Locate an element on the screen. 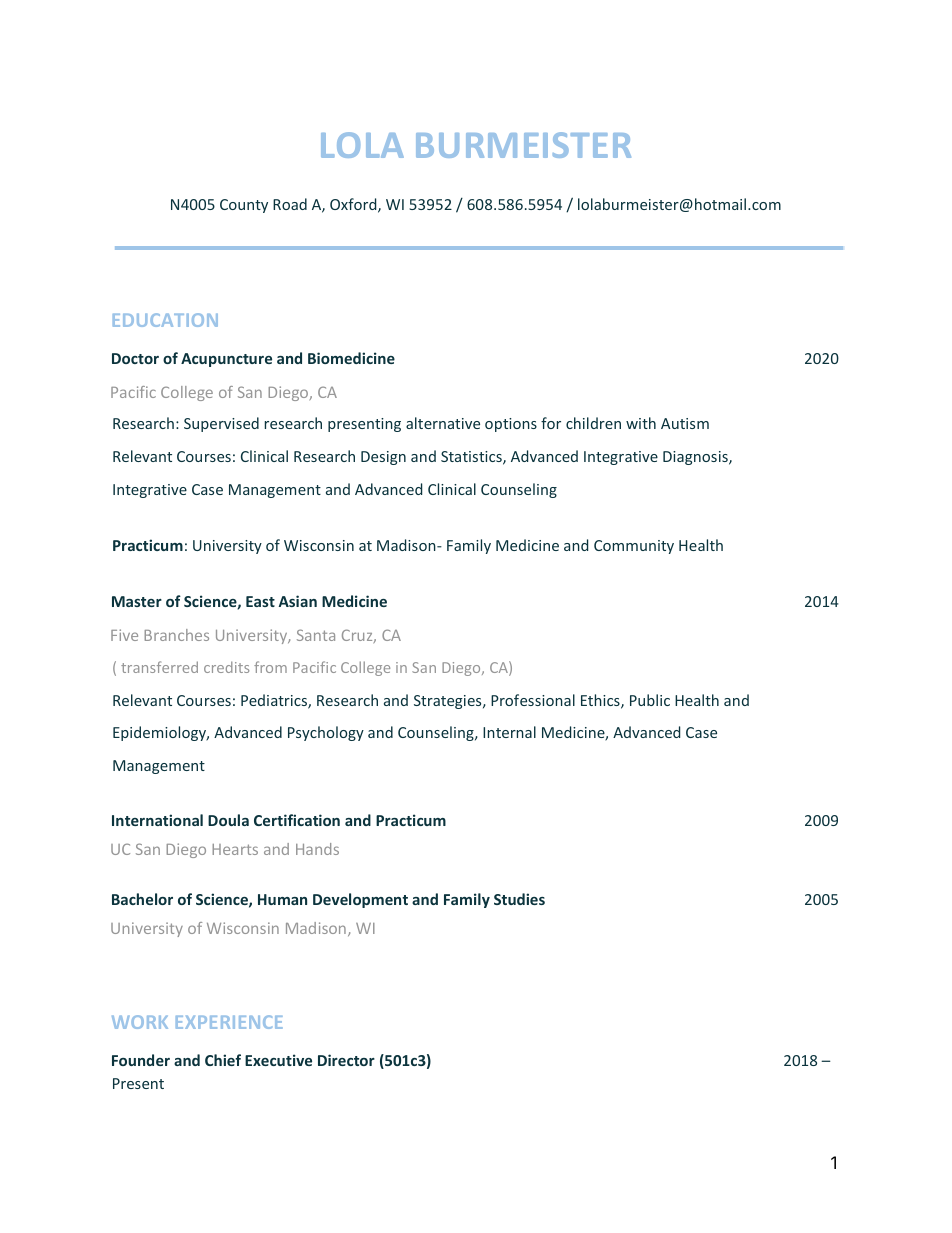 The width and height of the screenshot is (952, 1233). Santa is located at coordinates (316, 635).
